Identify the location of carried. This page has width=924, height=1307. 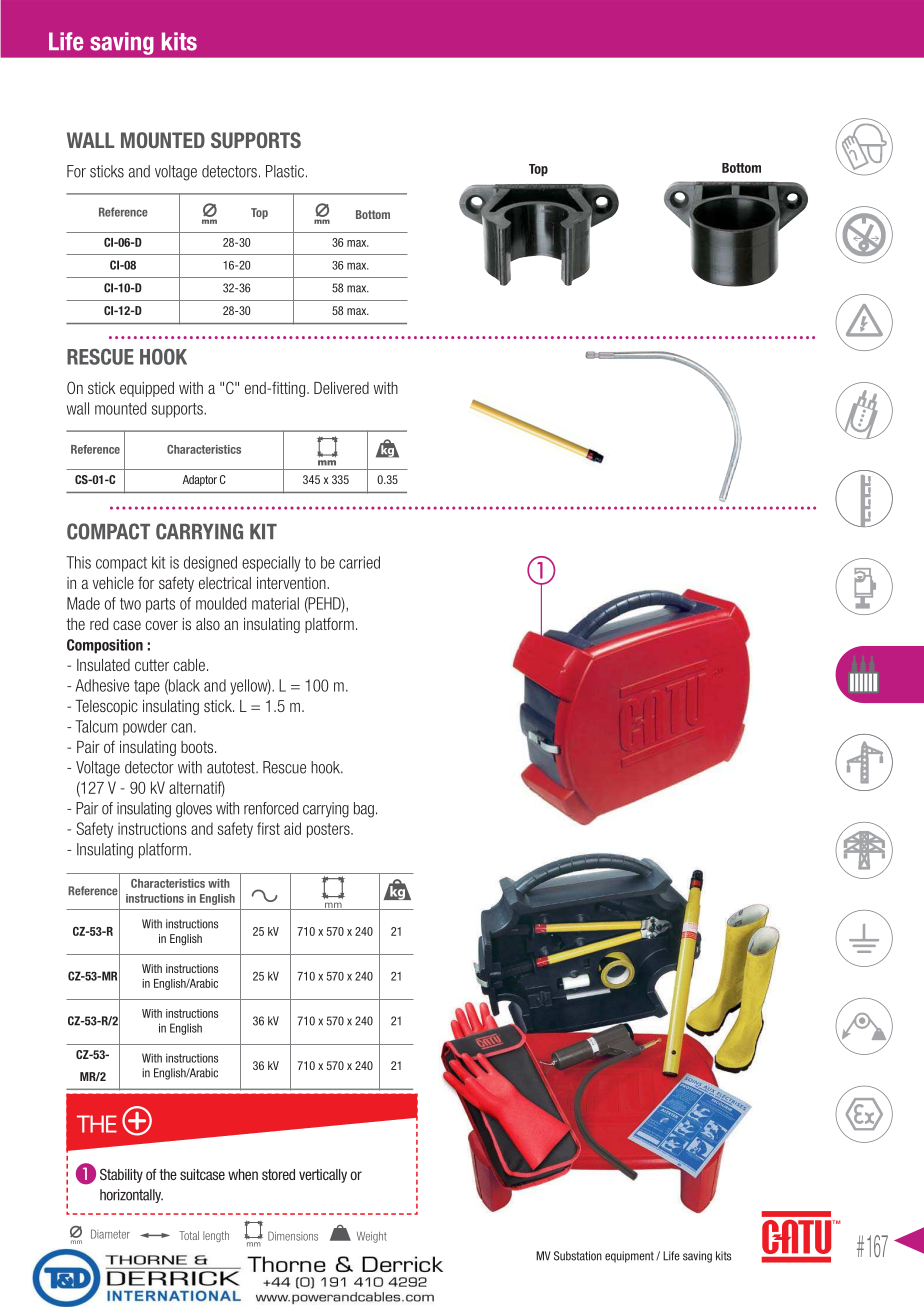
(359, 562).
